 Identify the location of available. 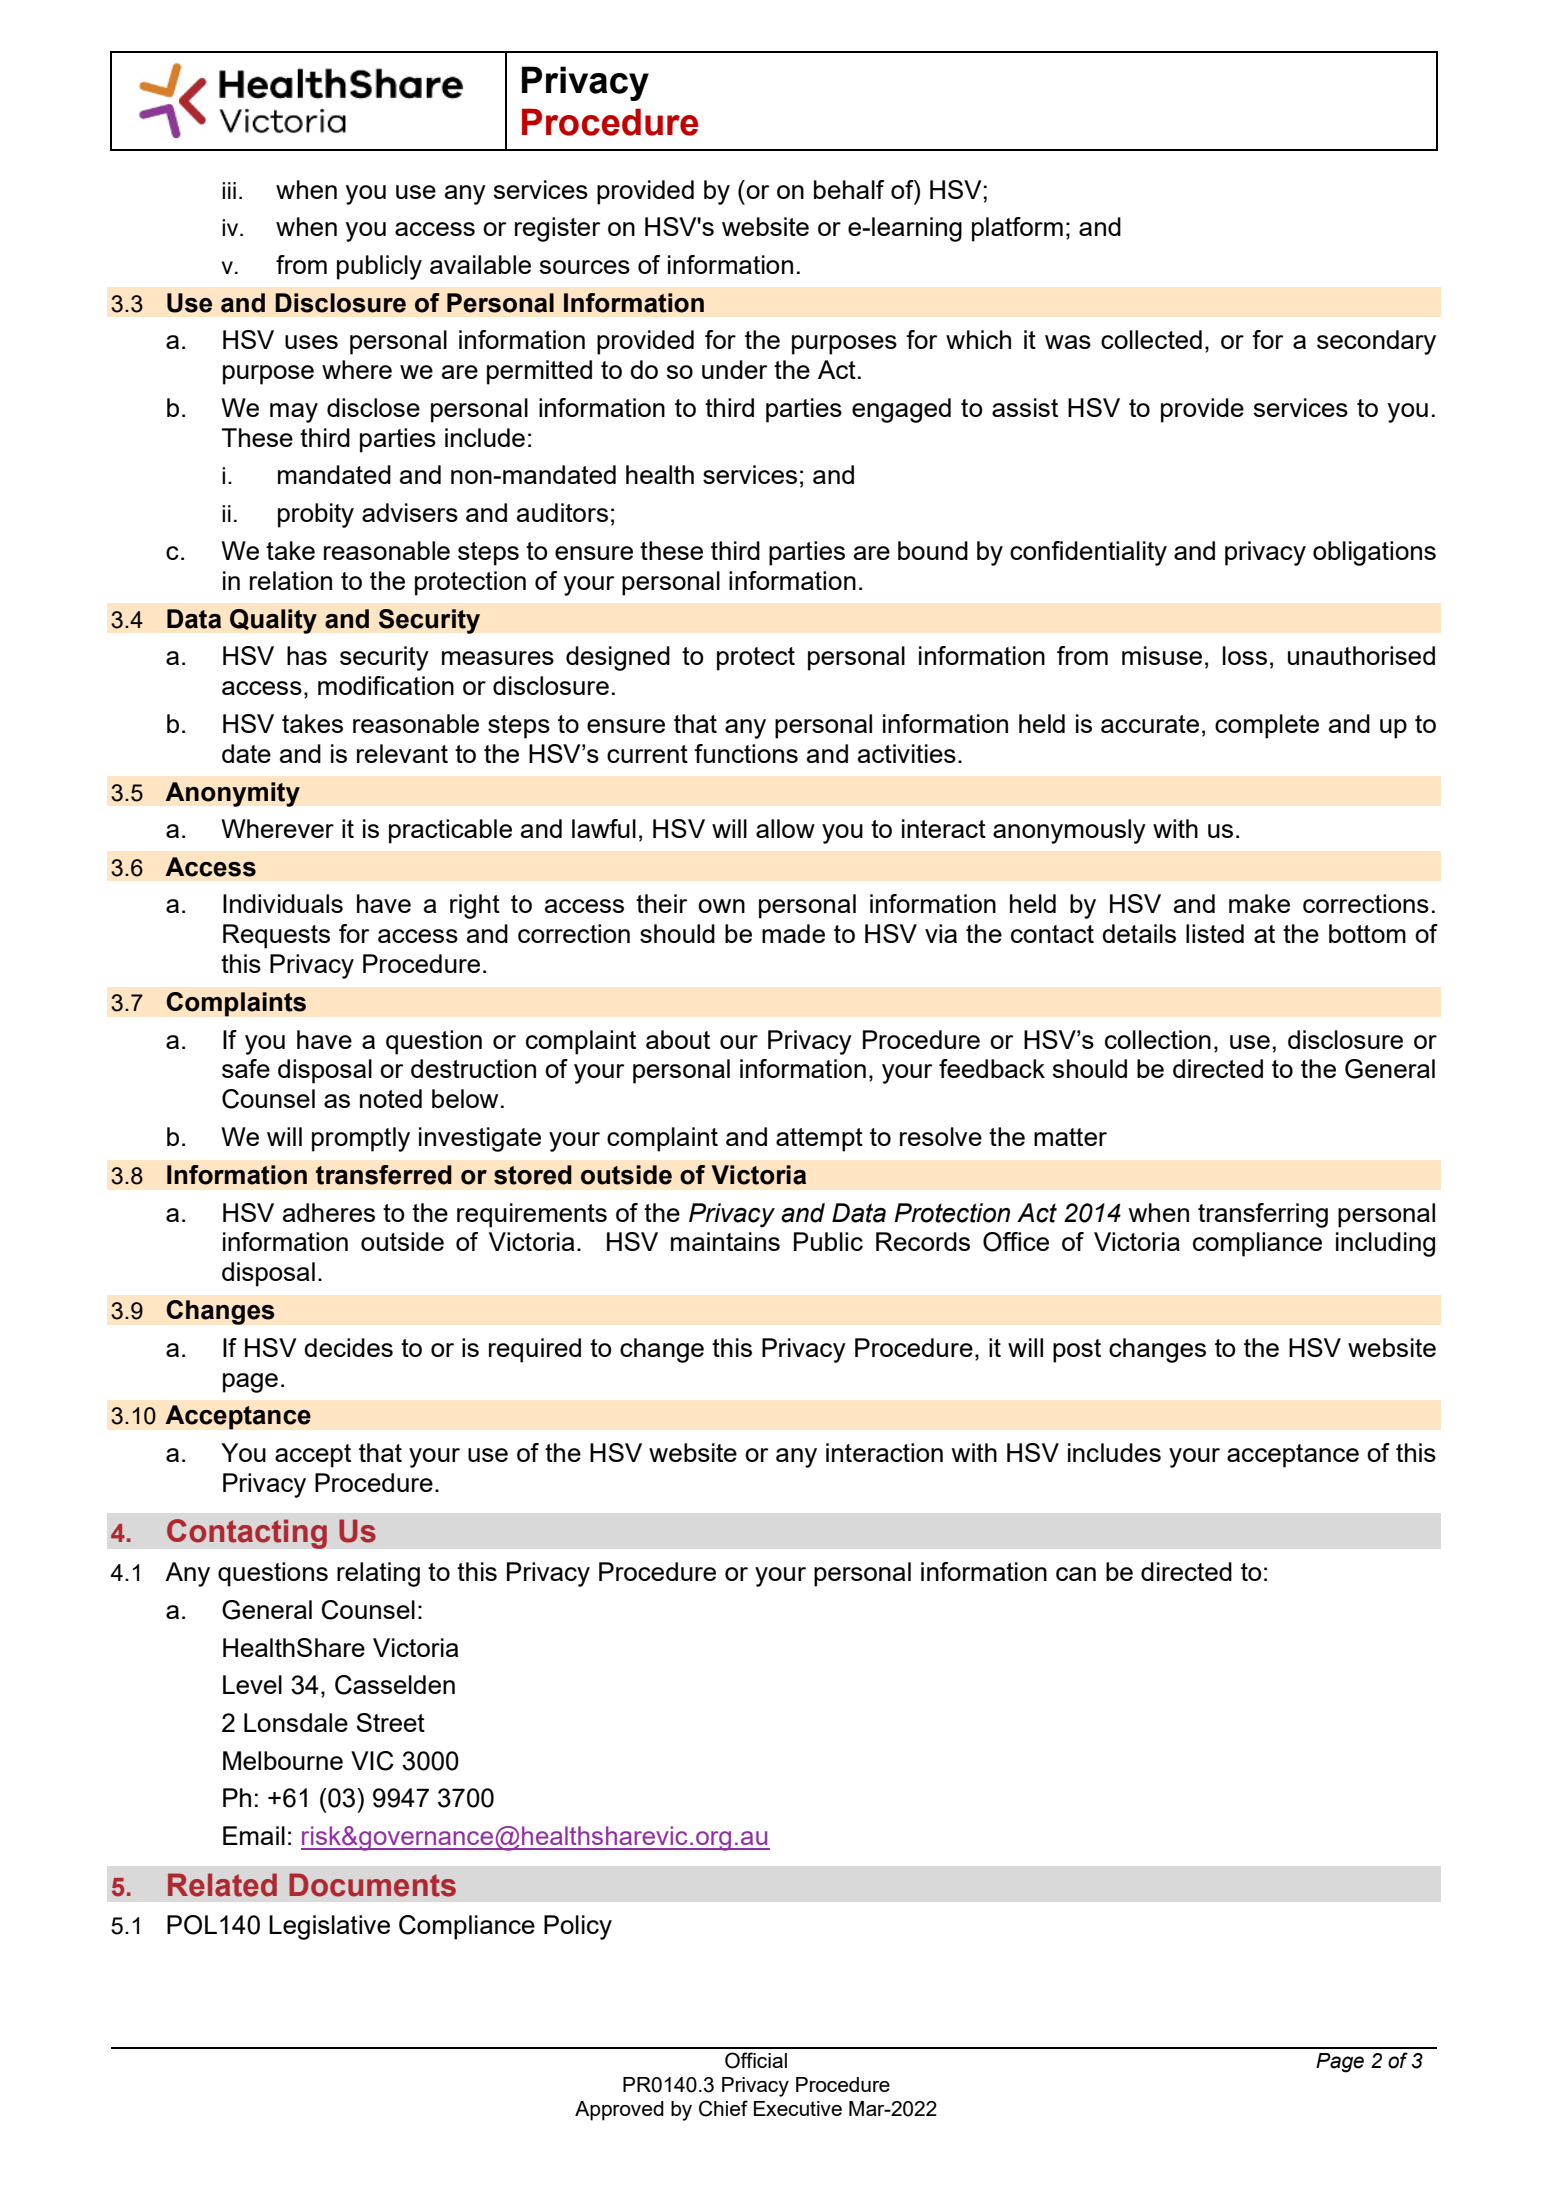
(480, 264).
